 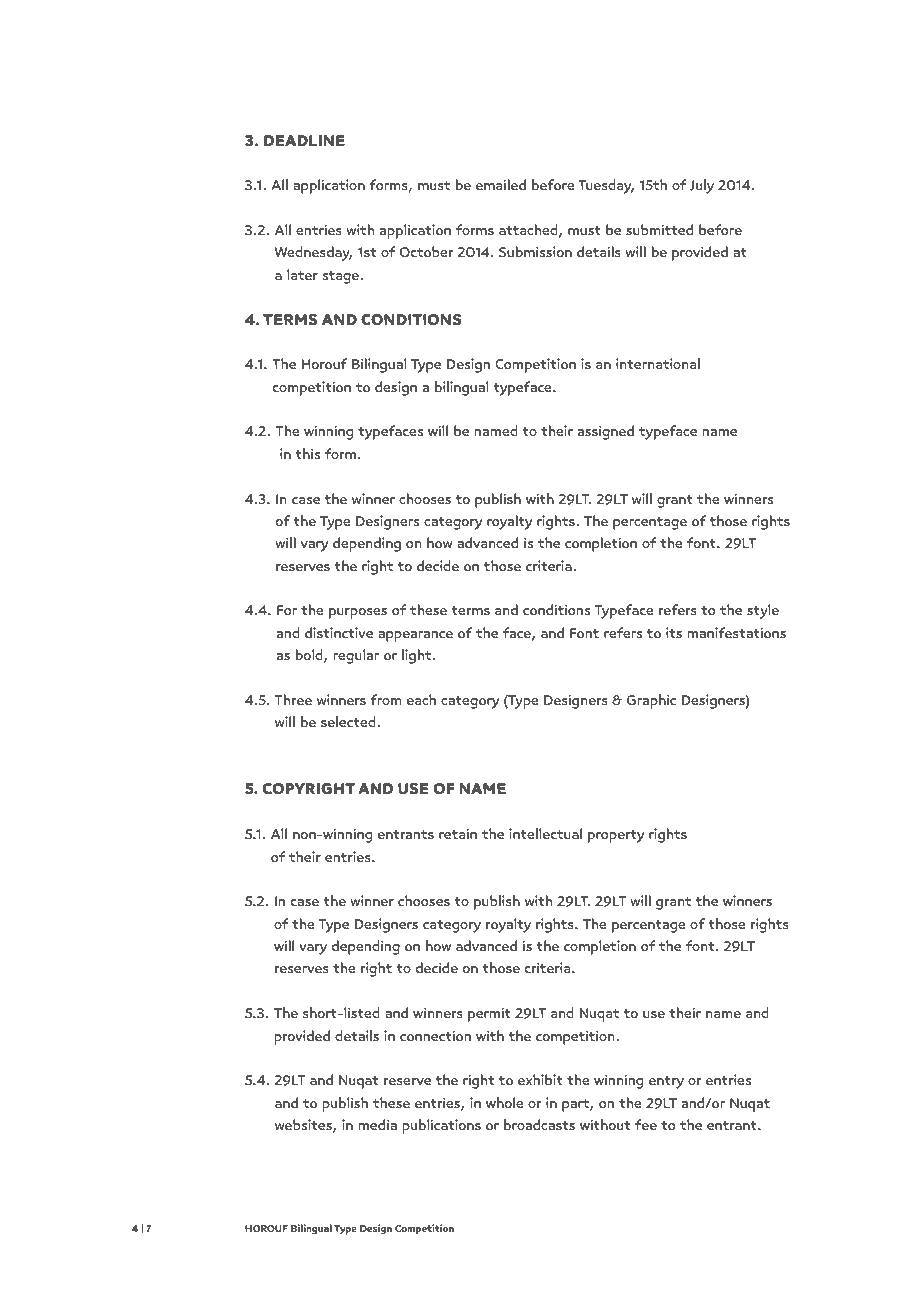 I want to click on assigned, so click(x=606, y=432).
